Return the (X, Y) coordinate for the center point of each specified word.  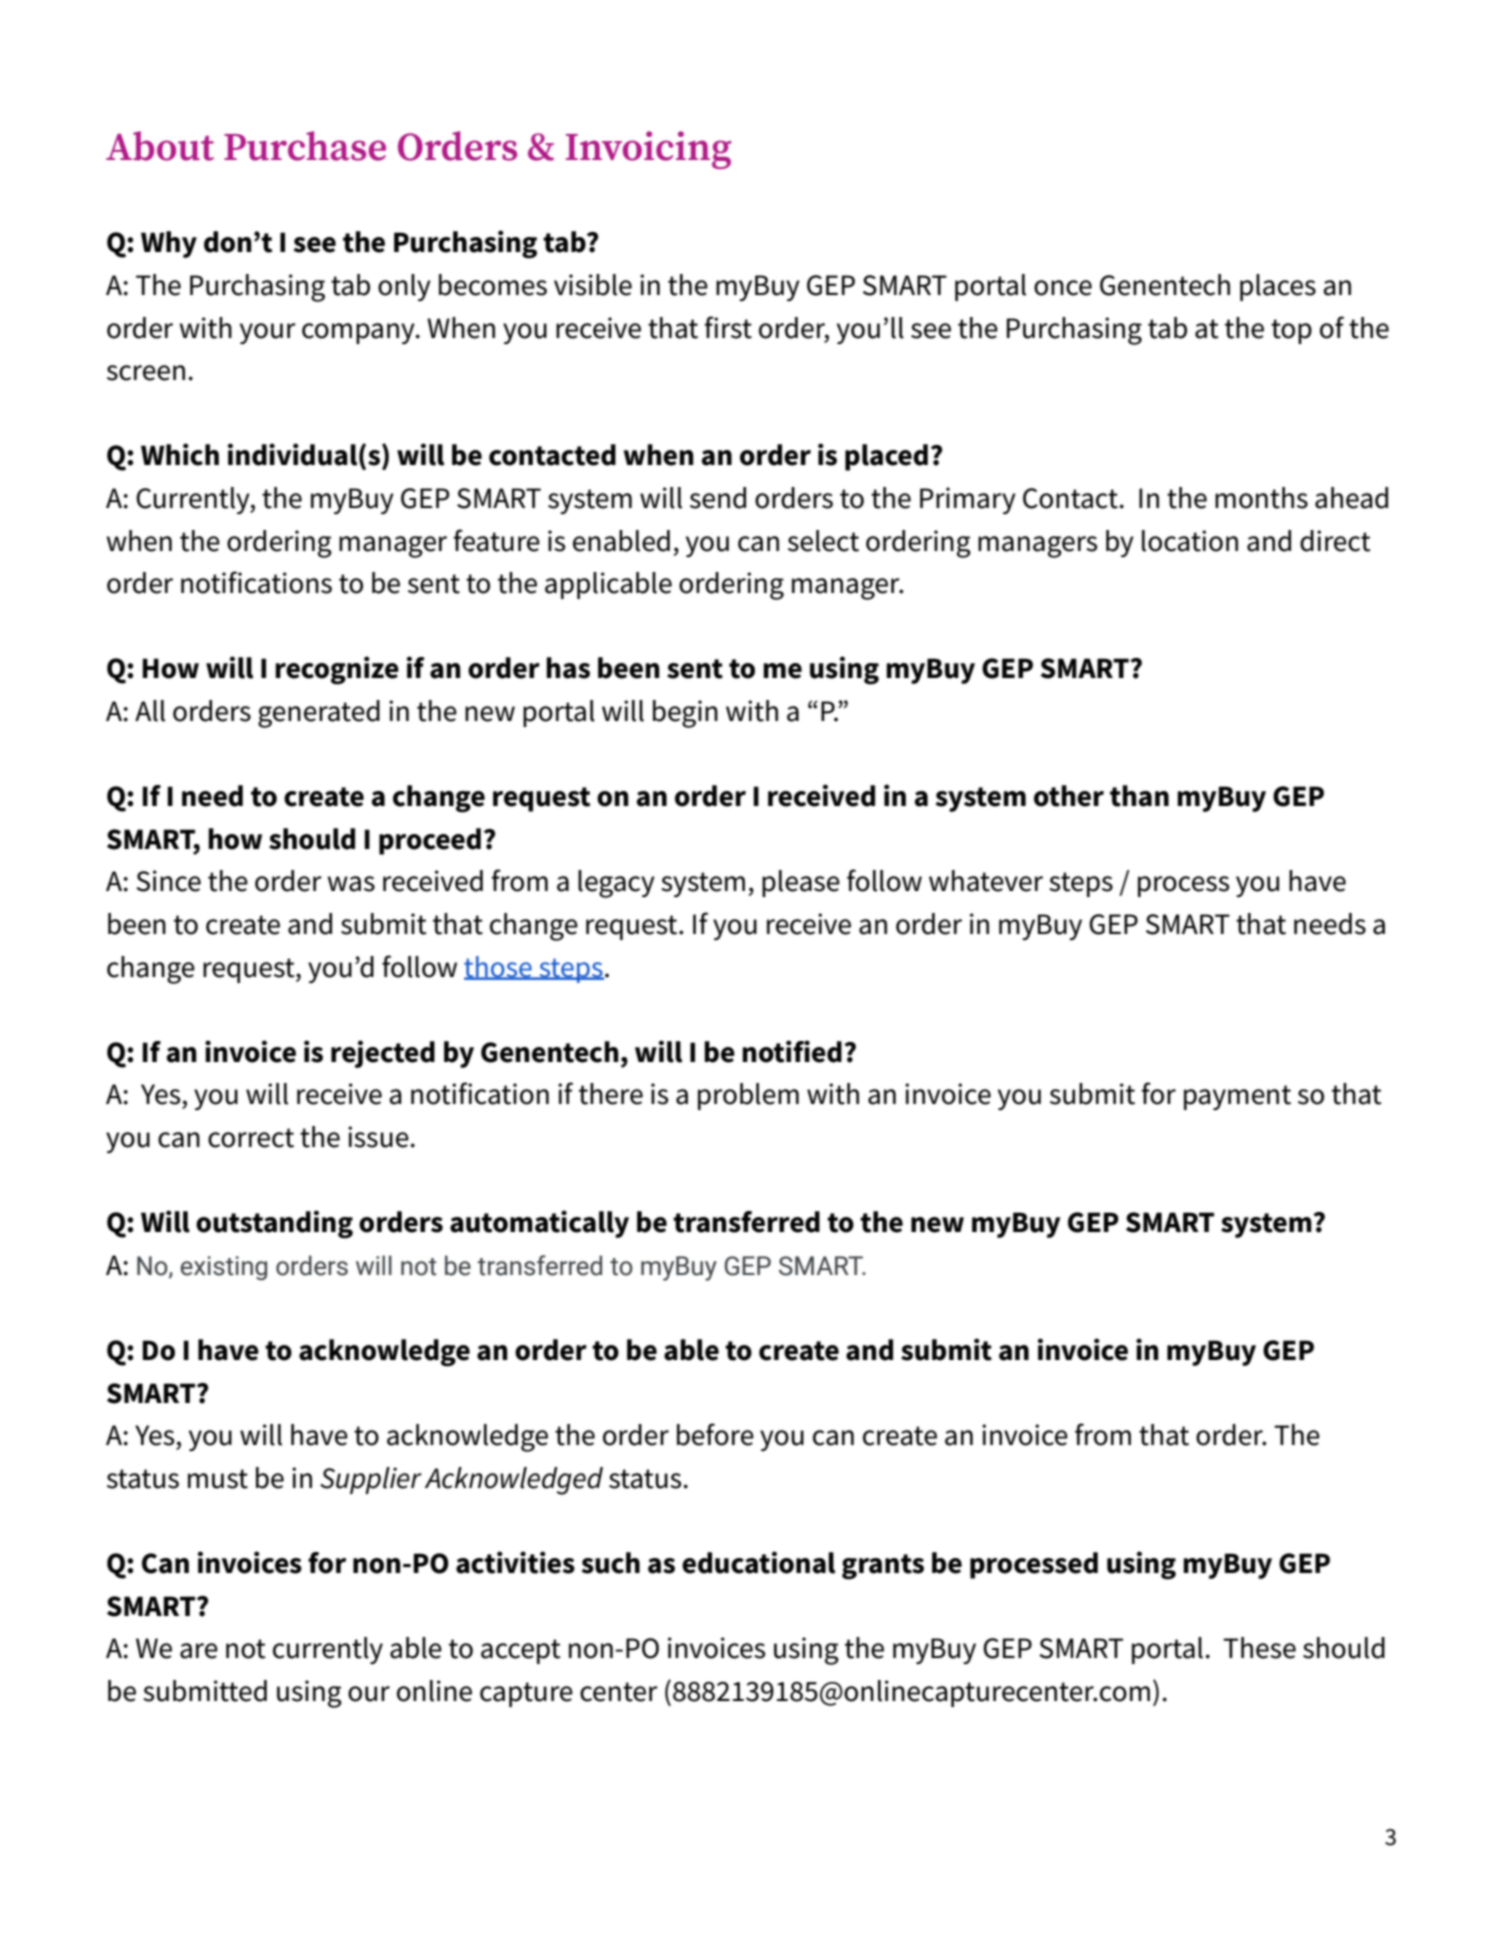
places (1278, 287)
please (801, 883)
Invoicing (648, 150)
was (351, 884)
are (199, 1651)
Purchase (305, 146)
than (1139, 796)
